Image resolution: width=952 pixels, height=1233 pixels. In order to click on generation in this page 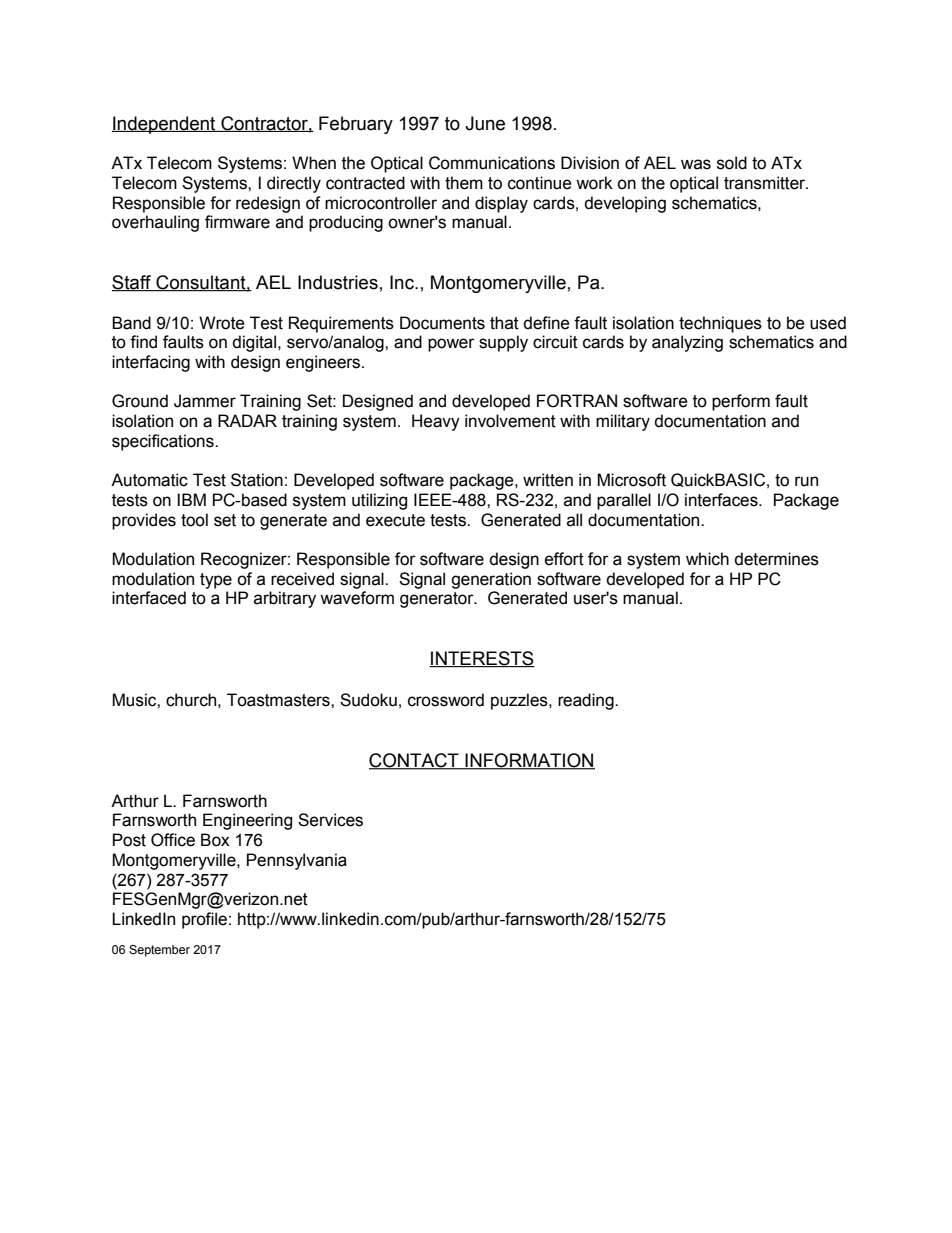, I will do `click(491, 580)`.
